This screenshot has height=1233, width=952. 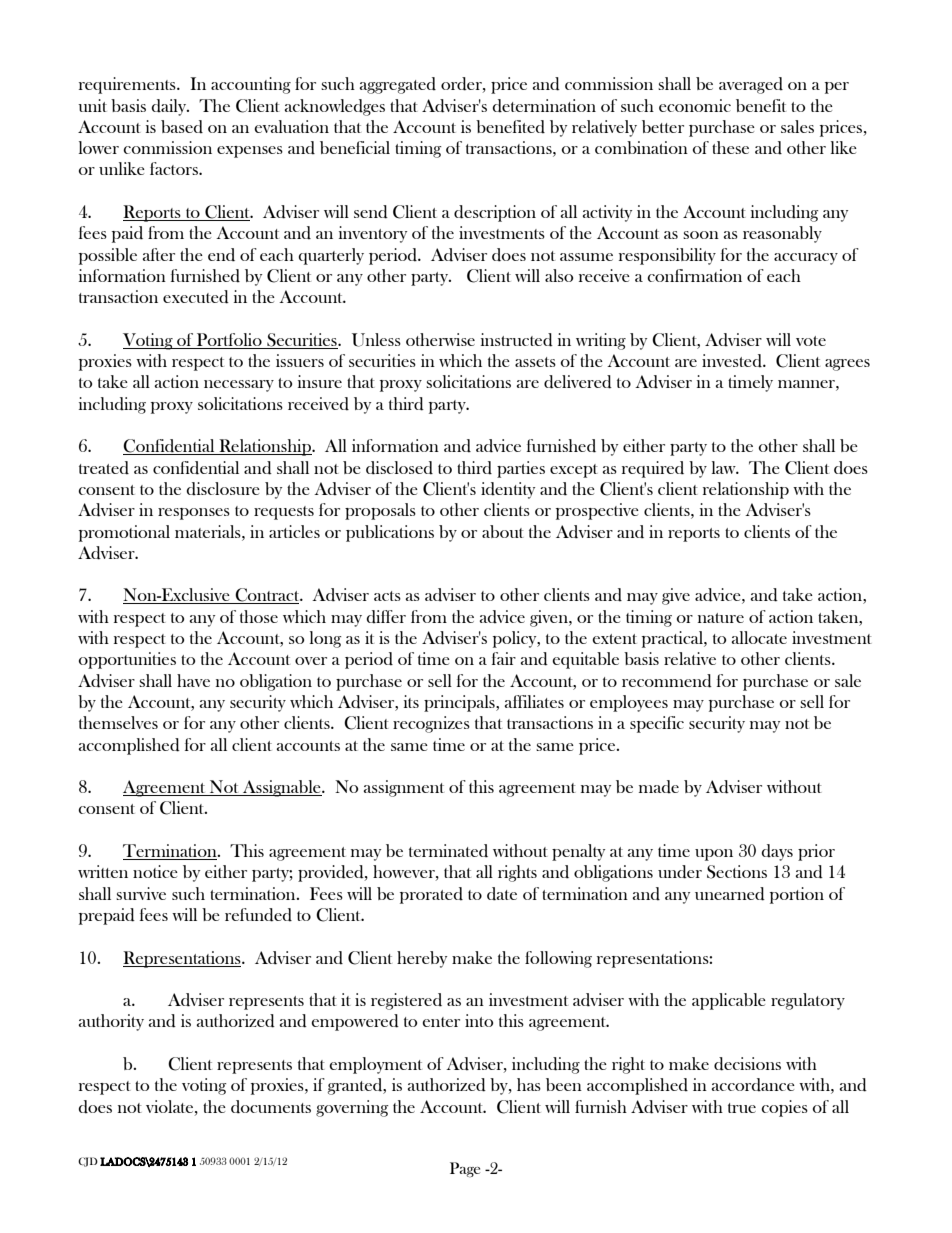 What do you see at coordinates (759, 637) in the screenshot?
I see `allocate` at bounding box center [759, 637].
